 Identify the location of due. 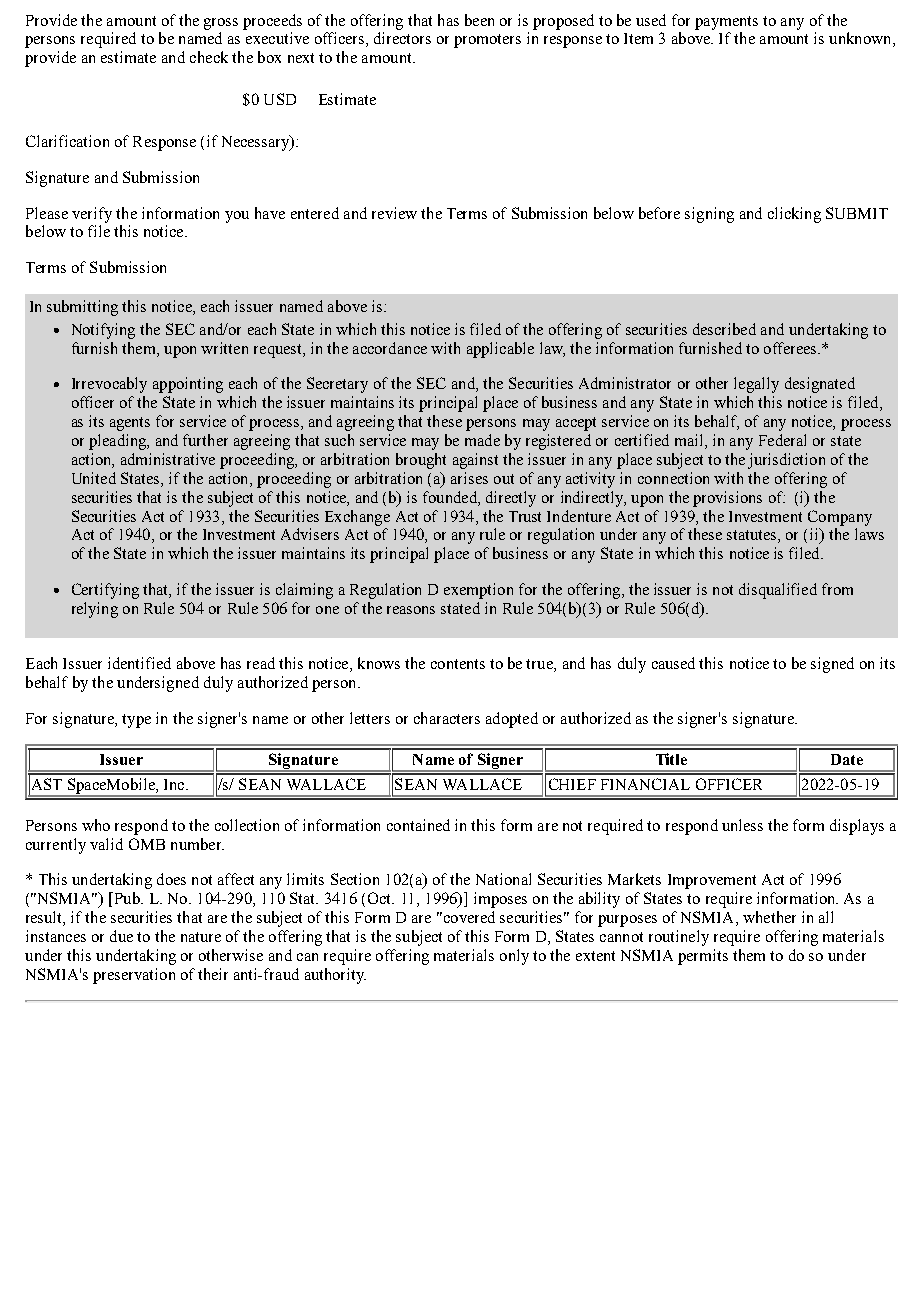
(121, 936).
